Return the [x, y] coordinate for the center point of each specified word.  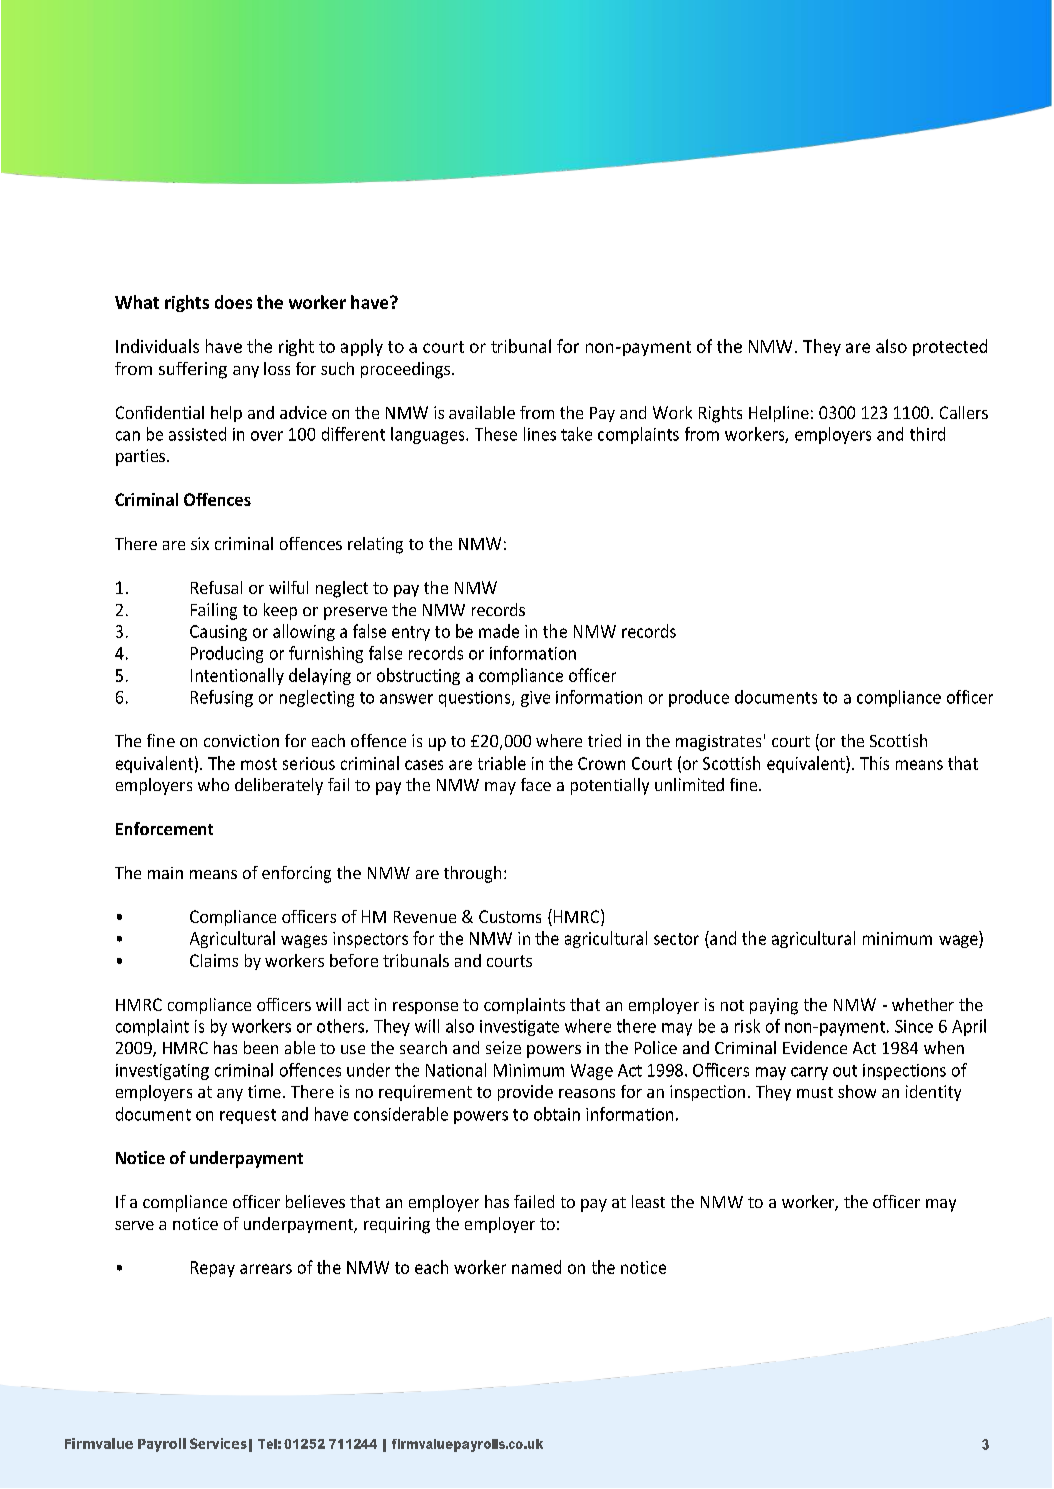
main [165, 873]
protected [950, 347]
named [536, 1267]
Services [218, 1443]
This [874, 763]
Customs [510, 916]
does [233, 302]
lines [540, 434]
